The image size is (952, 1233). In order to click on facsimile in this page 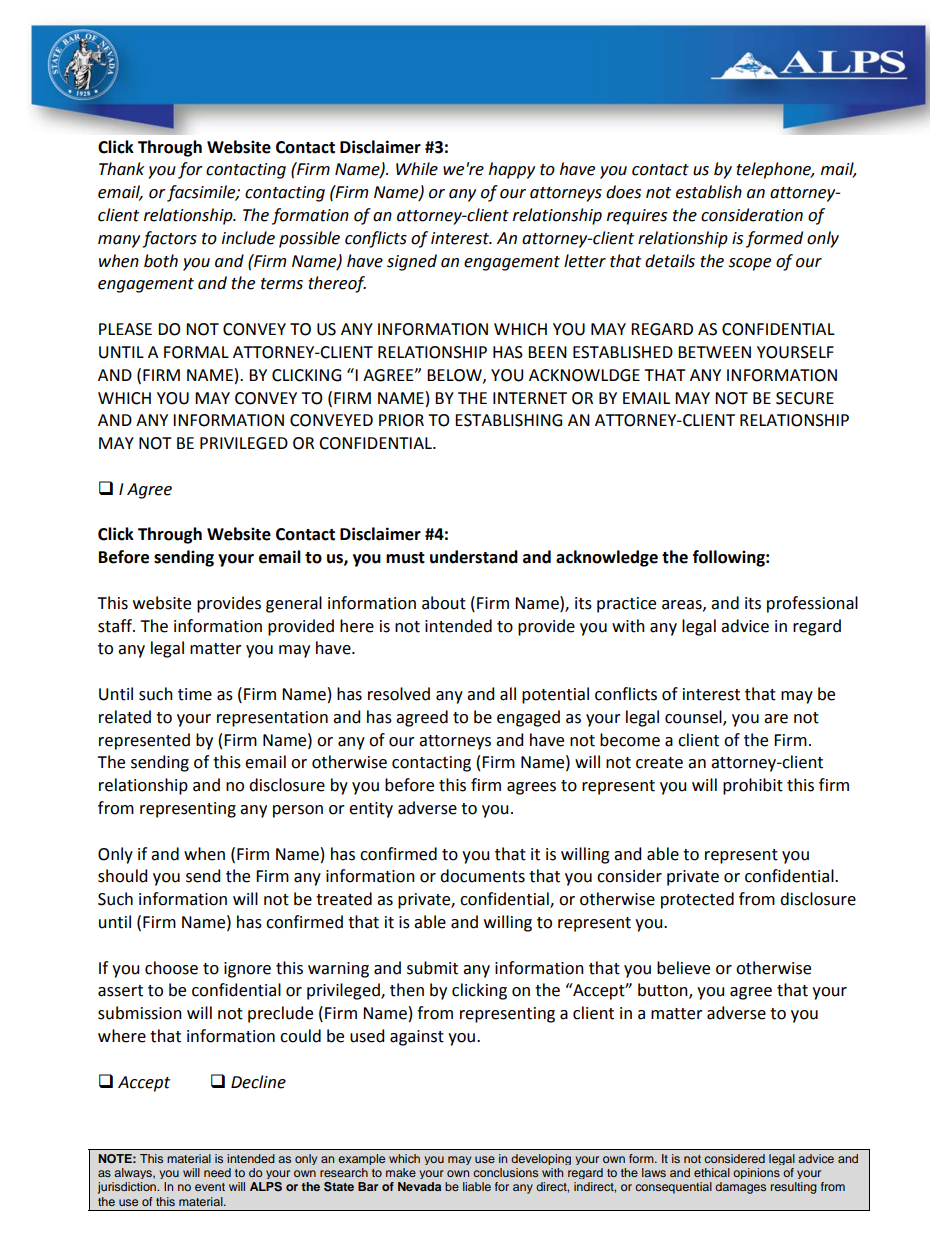, I will do `click(202, 193)`.
